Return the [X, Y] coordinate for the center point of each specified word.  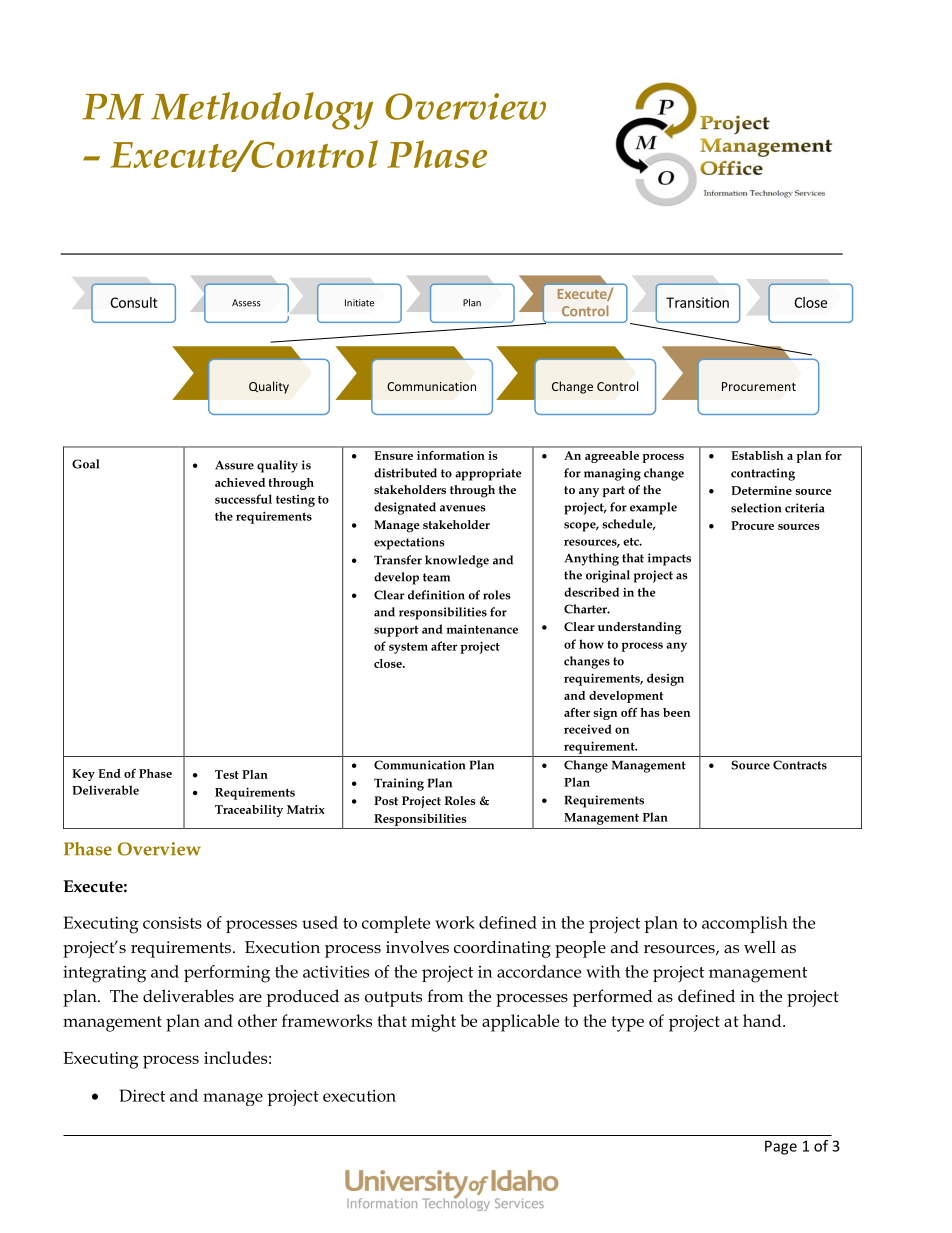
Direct [142, 1095]
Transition [697, 302]
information [450, 455]
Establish [757, 455]
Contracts [800, 765]
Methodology [262, 111]
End [109, 773]
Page [781, 1147]
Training [399, 784]
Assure [234, 465]
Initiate [359, 303]
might [433, 1023]
